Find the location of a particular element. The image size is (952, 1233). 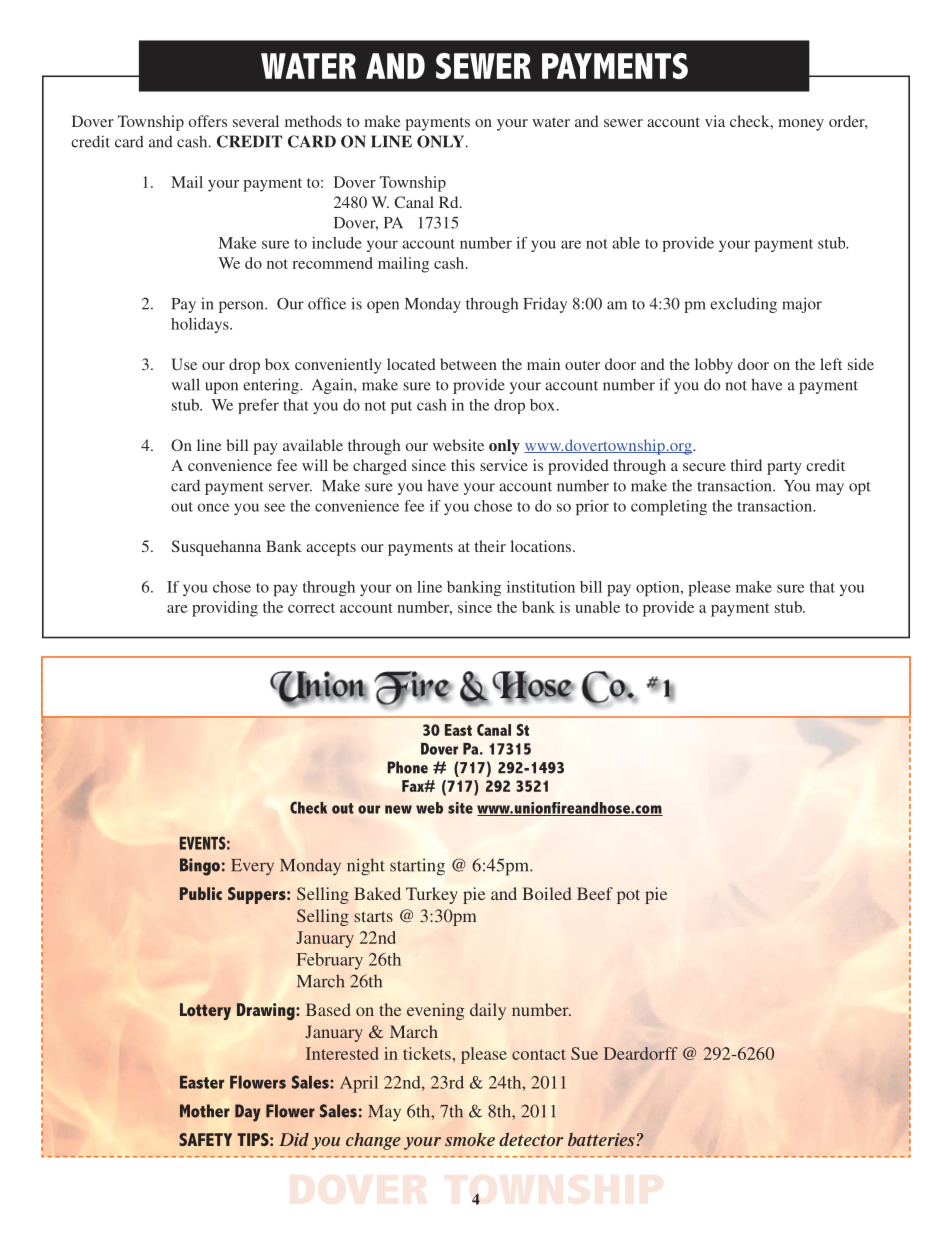

providing is located at coordinates (225, 609).
